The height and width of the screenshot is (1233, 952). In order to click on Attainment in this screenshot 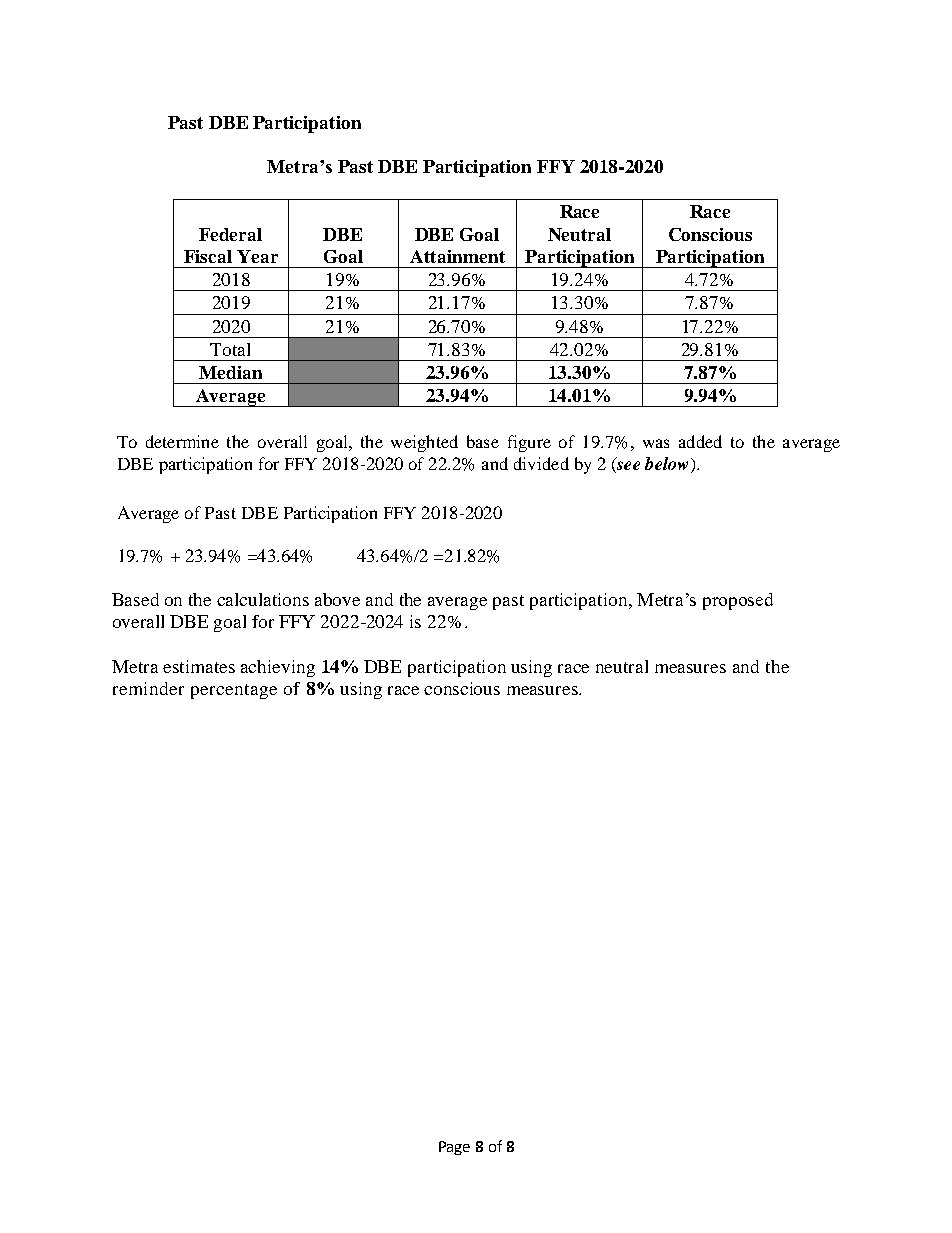, I will do `click(457, 256)`.
